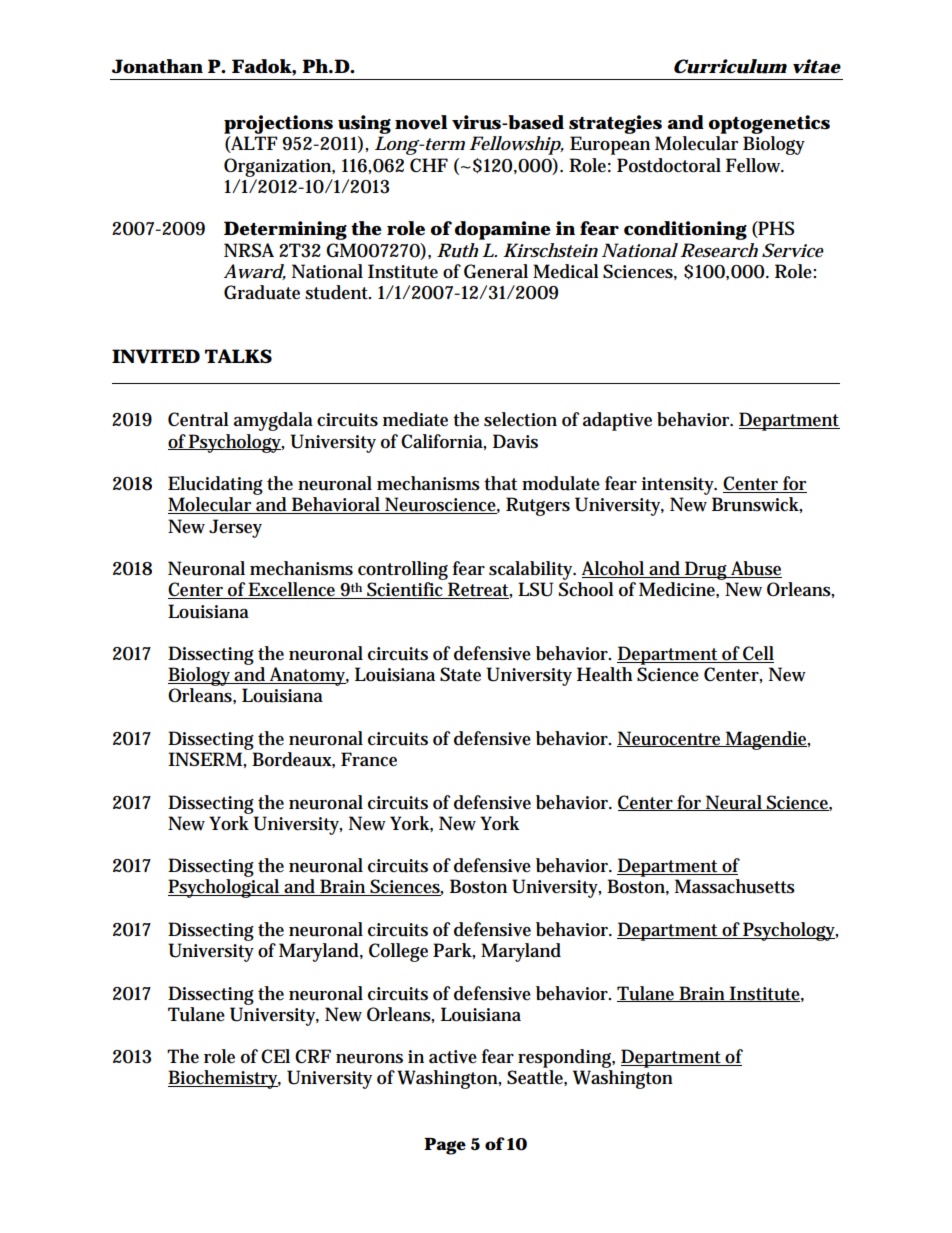  I want to click on novel, so click(421, 122).
